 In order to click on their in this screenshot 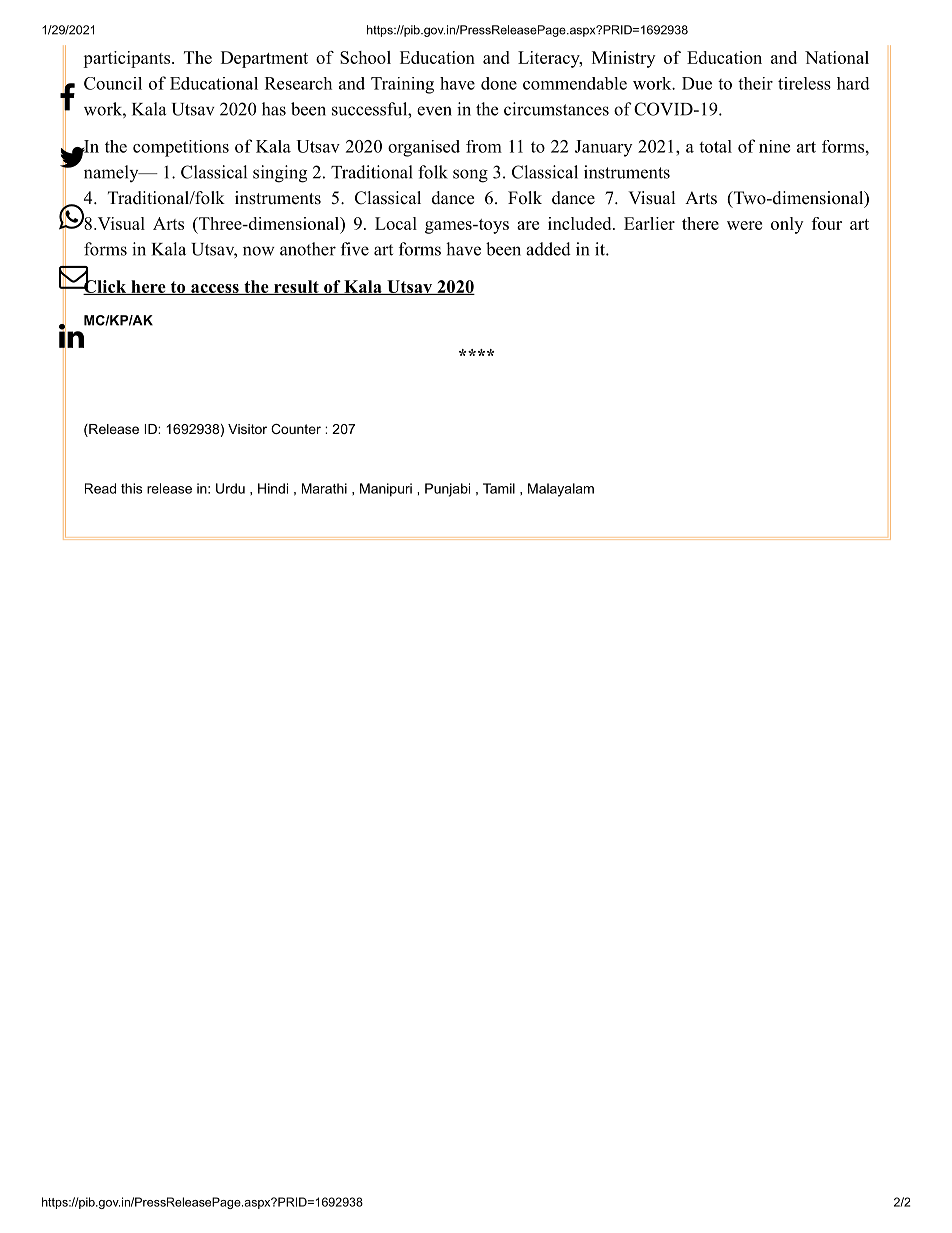, I will do `click(755, 83)`.
